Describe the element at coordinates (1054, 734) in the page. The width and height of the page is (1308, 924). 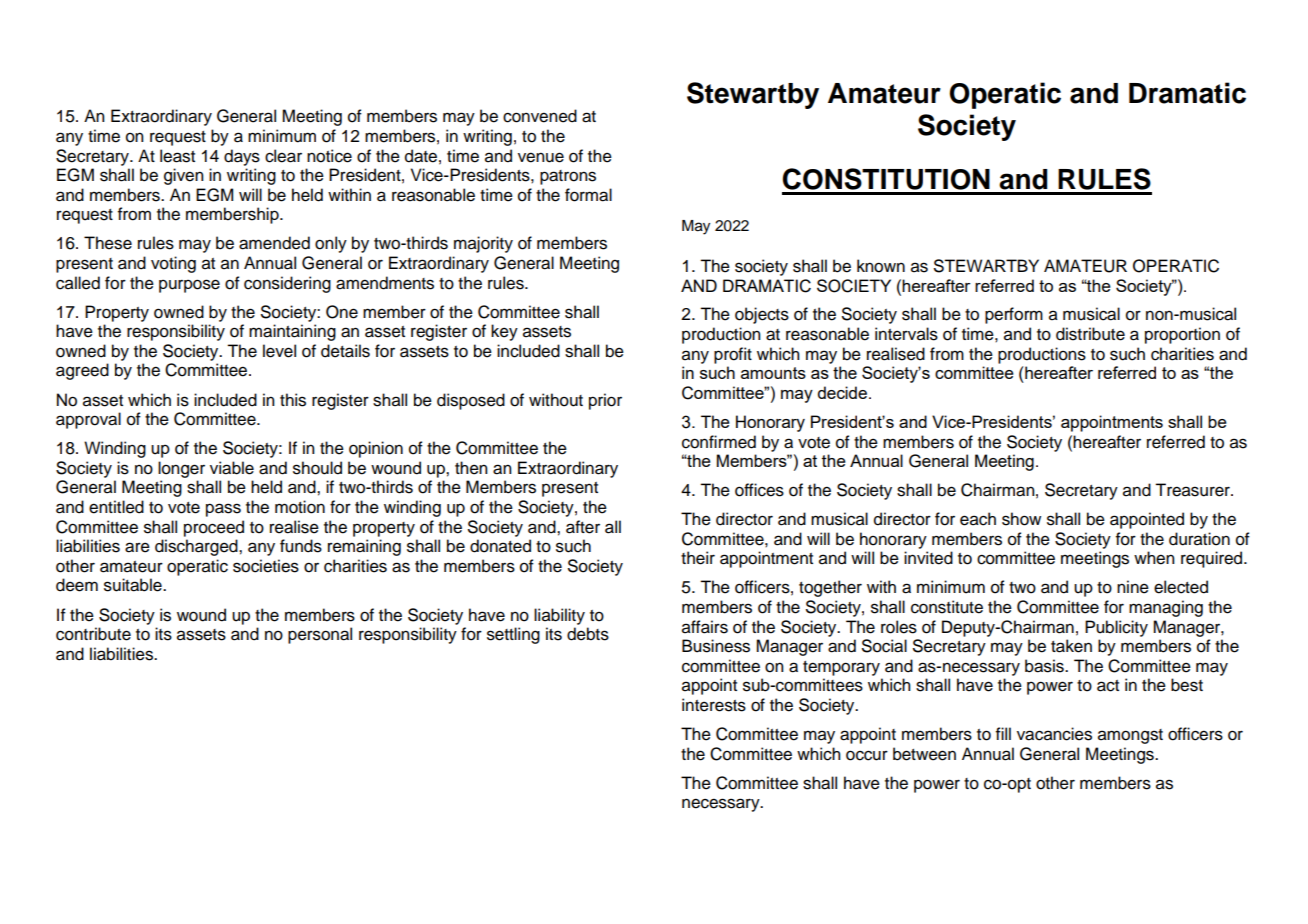
I see `vacancies` at that location.
